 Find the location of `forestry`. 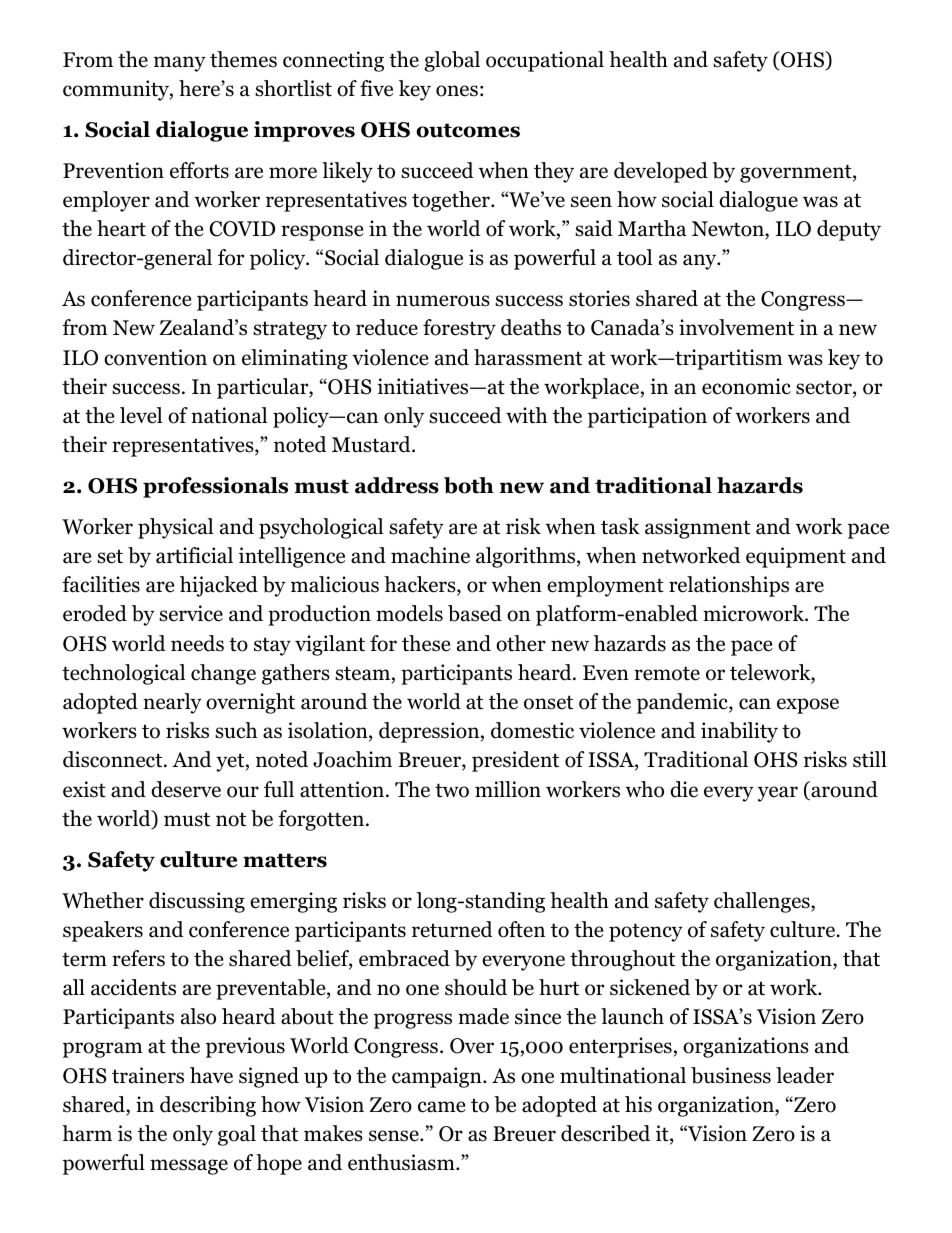

forestry is located at coordinates (459, 329).
